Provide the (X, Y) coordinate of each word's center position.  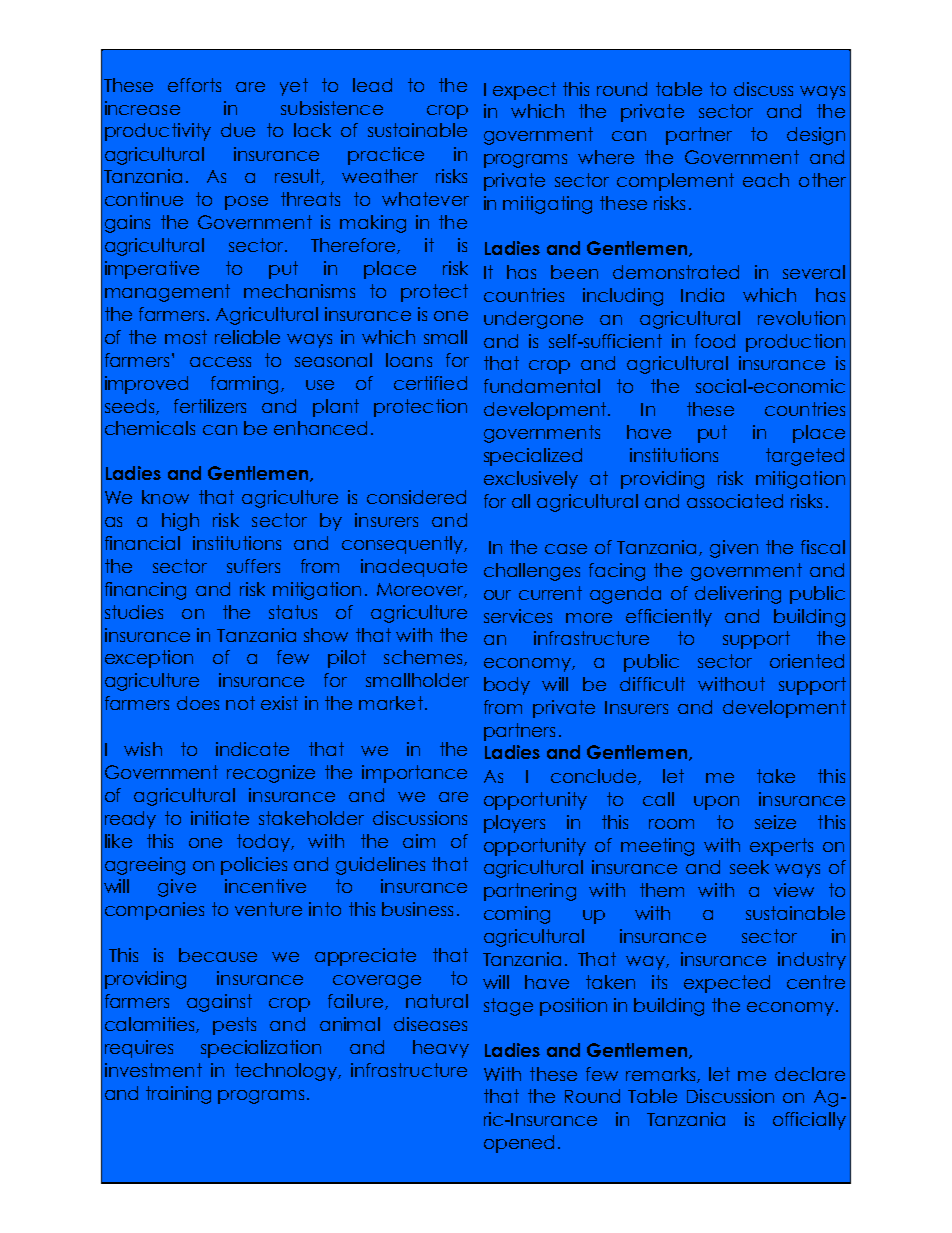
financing (145, 591)
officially (809, 1121)
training (178, 1095)
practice (386, 156)
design (816, 136)
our (497, 595)
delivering (738, 595)
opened (519, 1144)
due (238, 130)
